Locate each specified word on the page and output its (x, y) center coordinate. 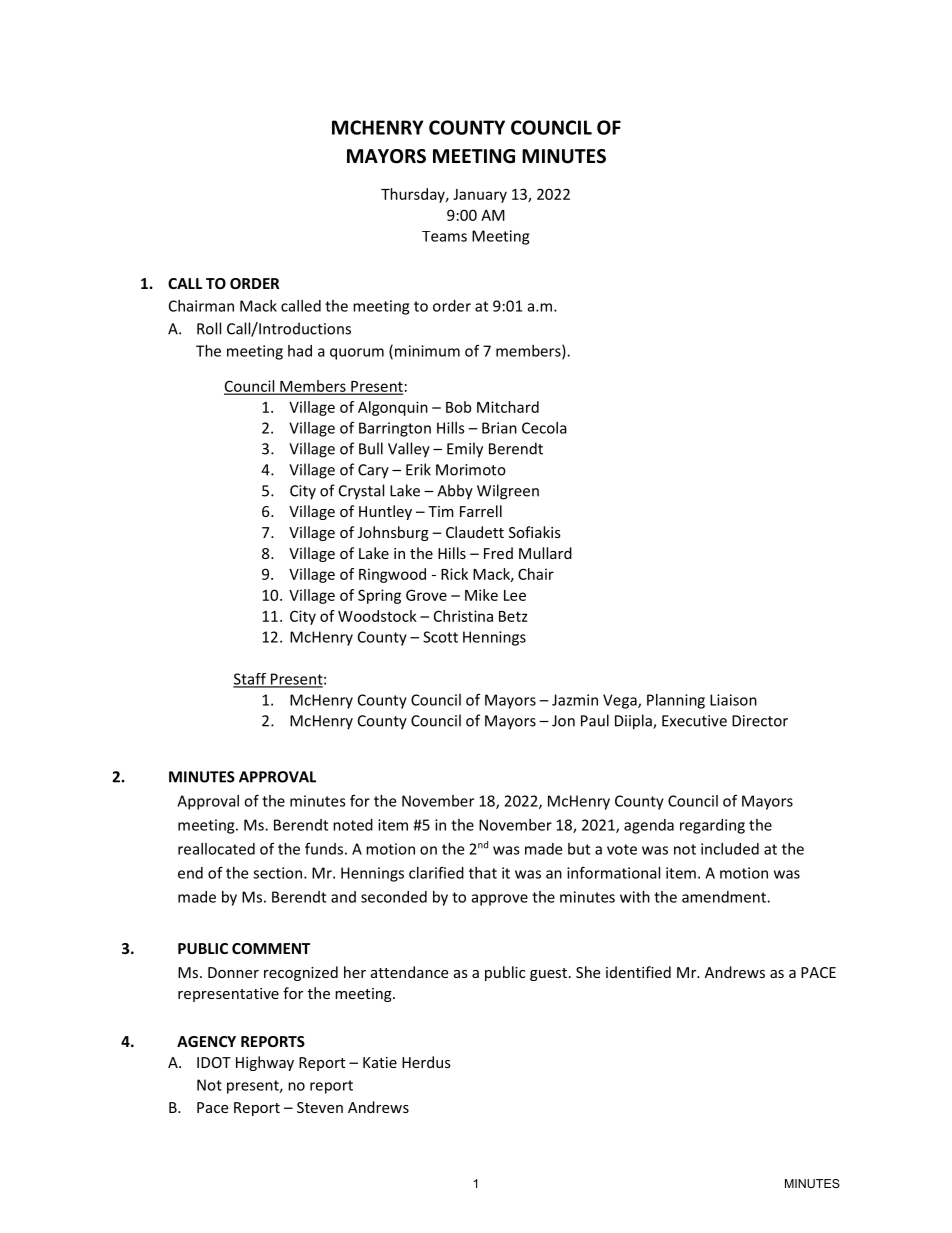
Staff (250, 680)
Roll (209, 328)
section (277, 873)
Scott (440, 637)
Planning (676, 701)
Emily (465, 450)
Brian (499, 428)
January (480, 196)
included (730, 849)
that (483, 873)
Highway (265, 1063)
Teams (444, 236)
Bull (371, 448)
